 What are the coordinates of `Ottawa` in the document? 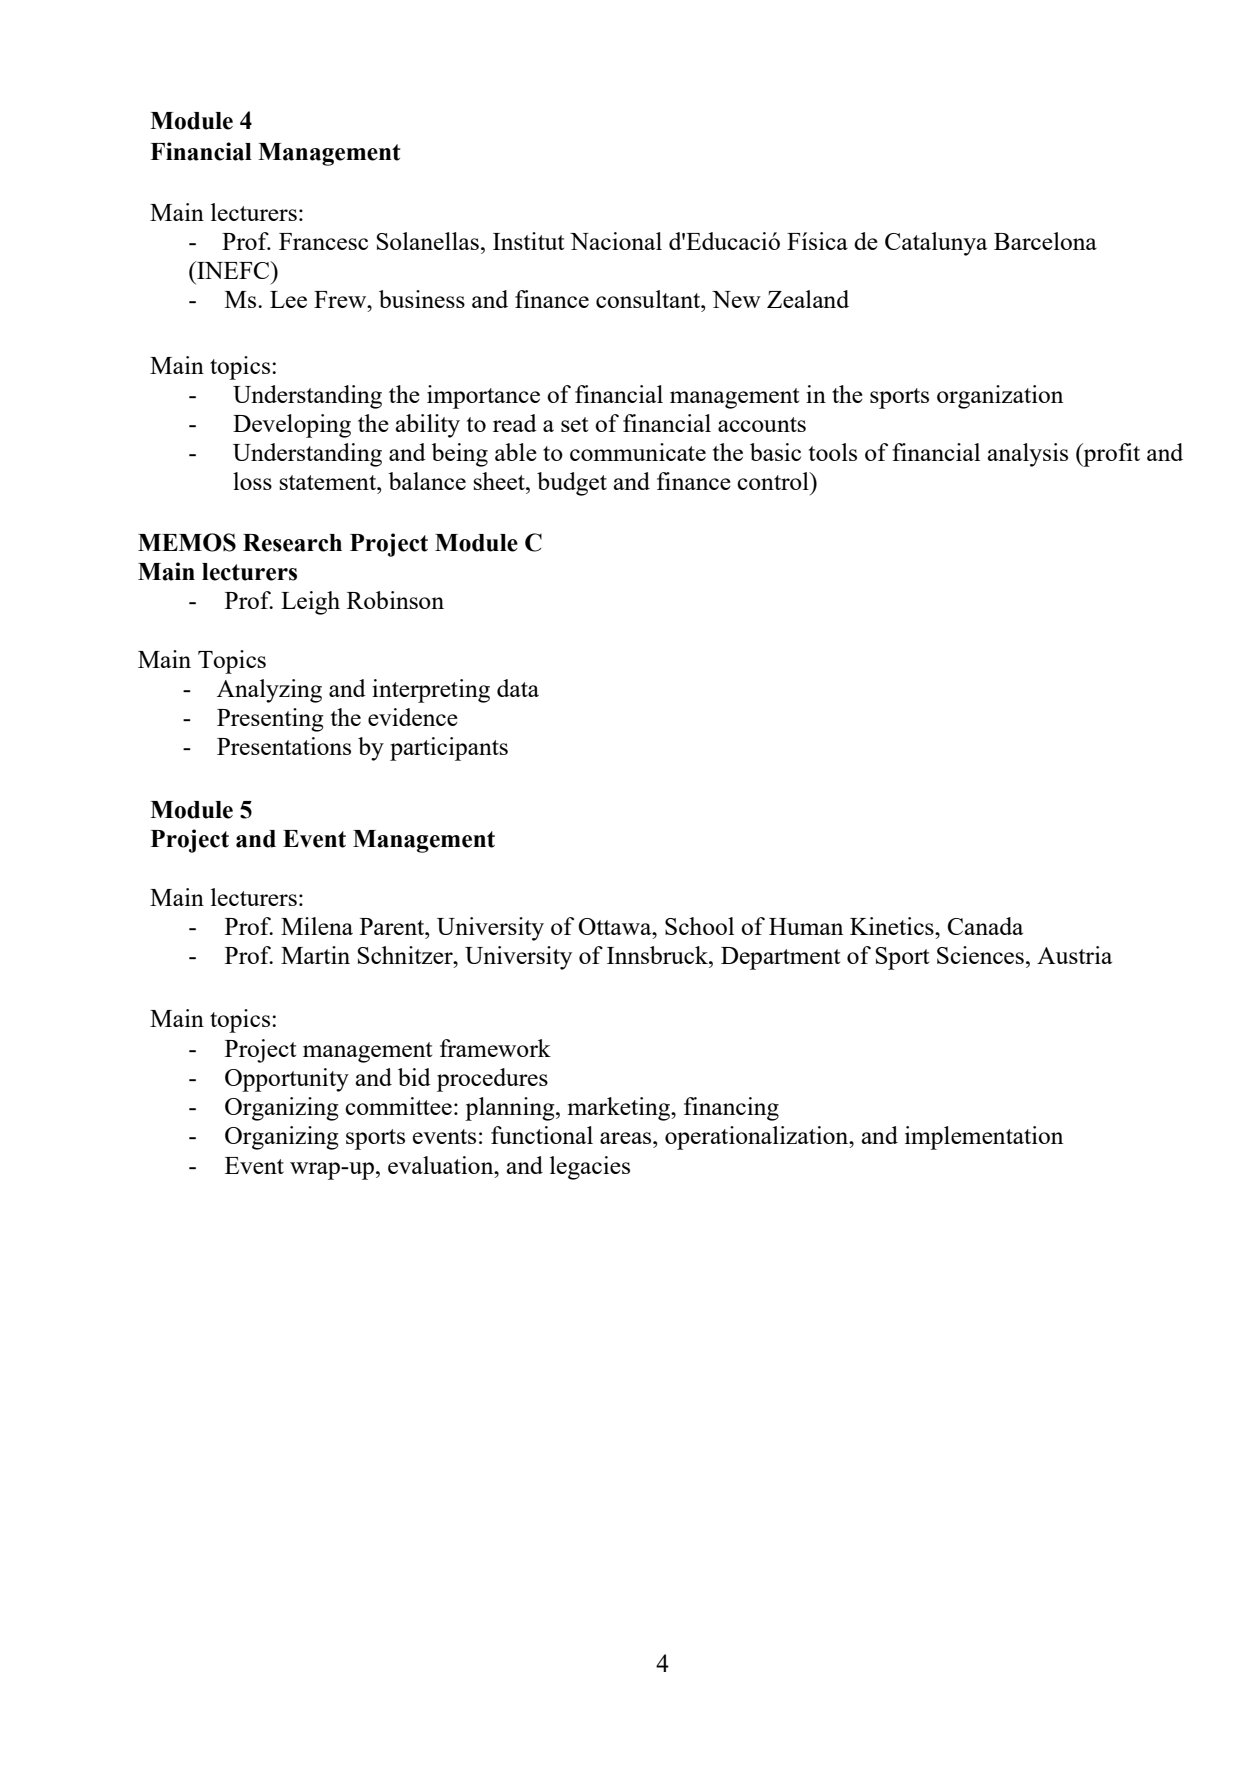 It's located at (616, 926).
